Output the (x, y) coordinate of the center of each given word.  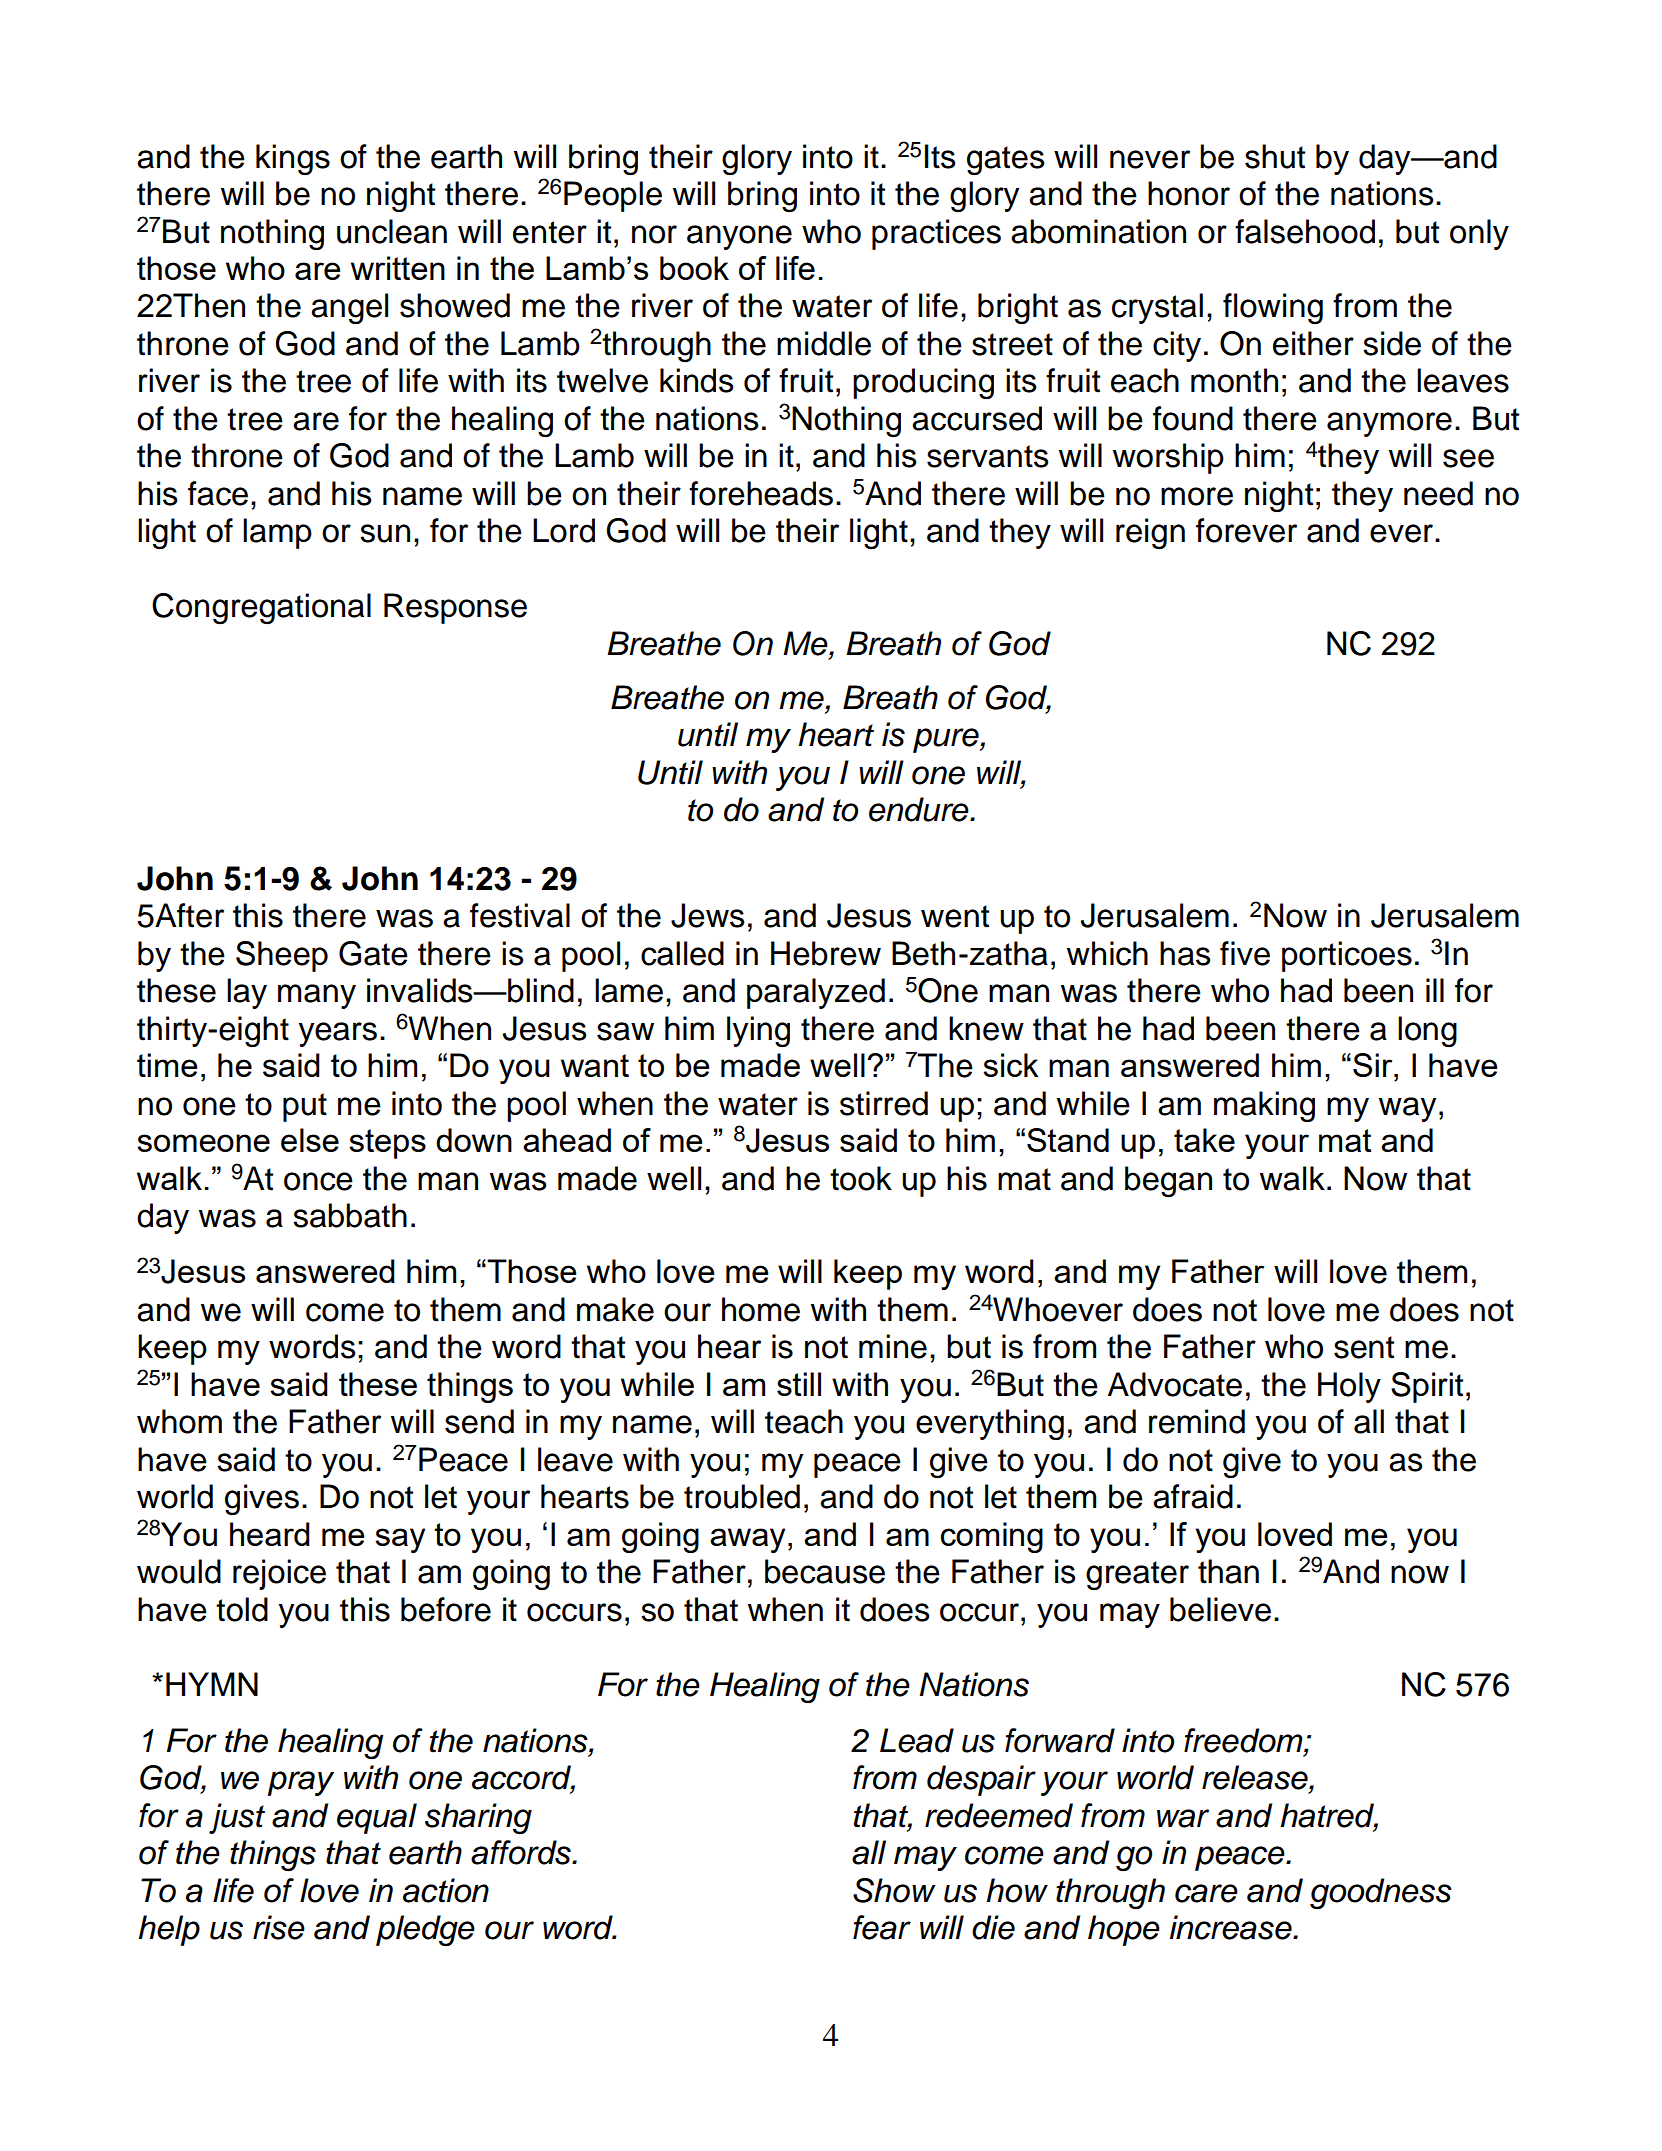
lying (758, 1031)
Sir (1374, 1065)
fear (882, 1927)
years (337, 1034)
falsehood (1305, 231)
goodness (1381, 1893)
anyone (739, 237)
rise (279, 1927)
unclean (392, 231)
